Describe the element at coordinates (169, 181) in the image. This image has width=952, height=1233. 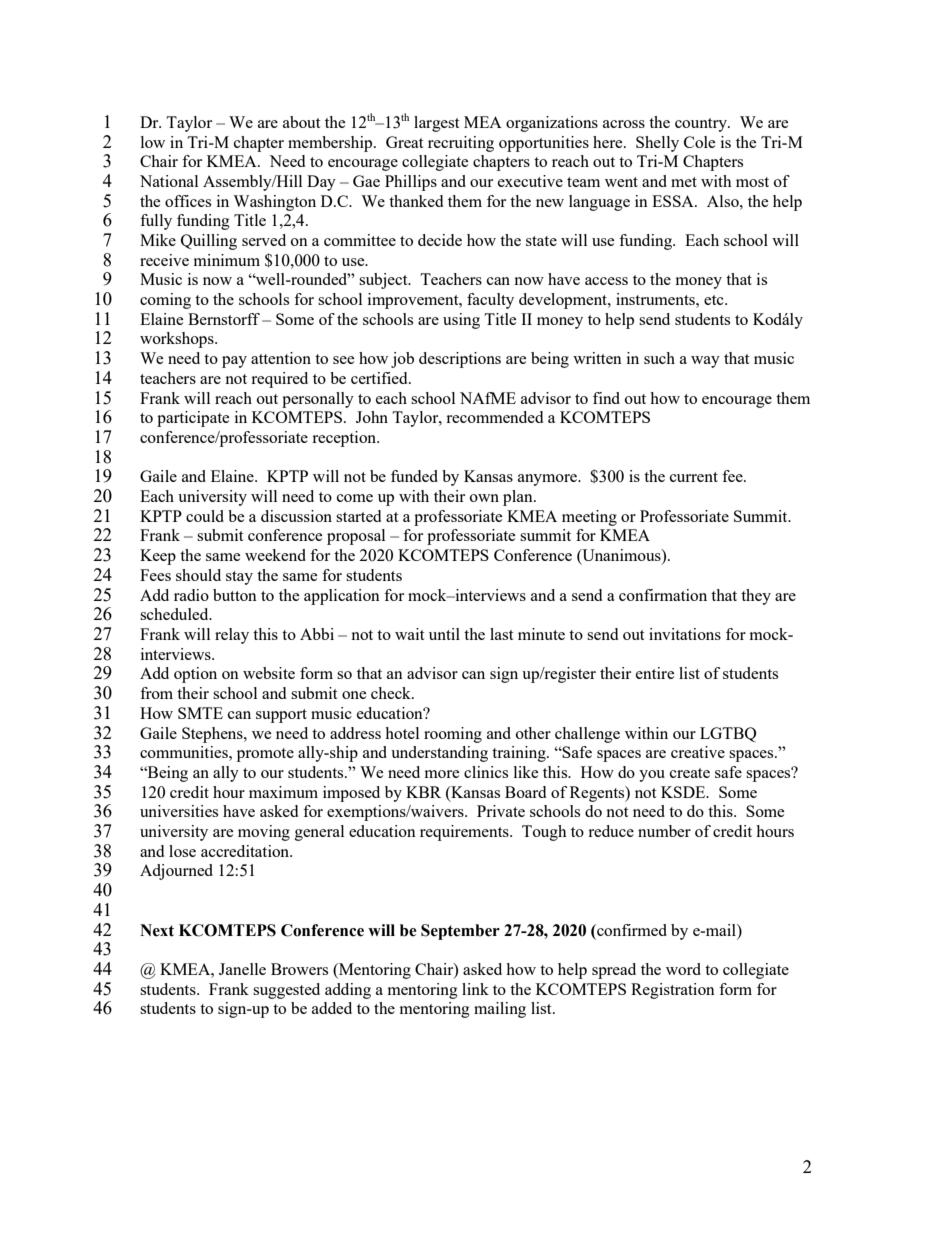
I see `National` at that location.
